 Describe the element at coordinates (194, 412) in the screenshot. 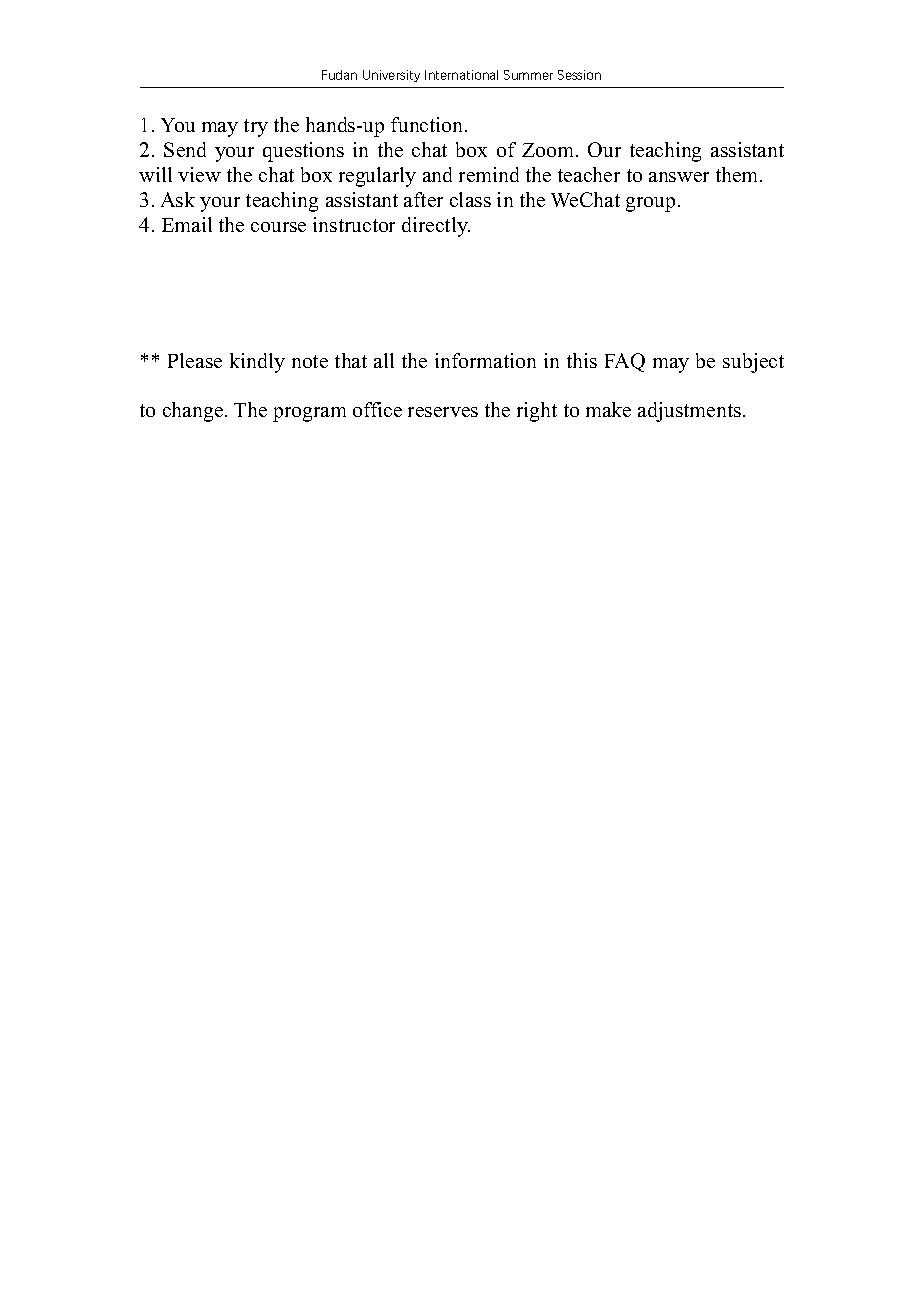

I see `change` at that location.
